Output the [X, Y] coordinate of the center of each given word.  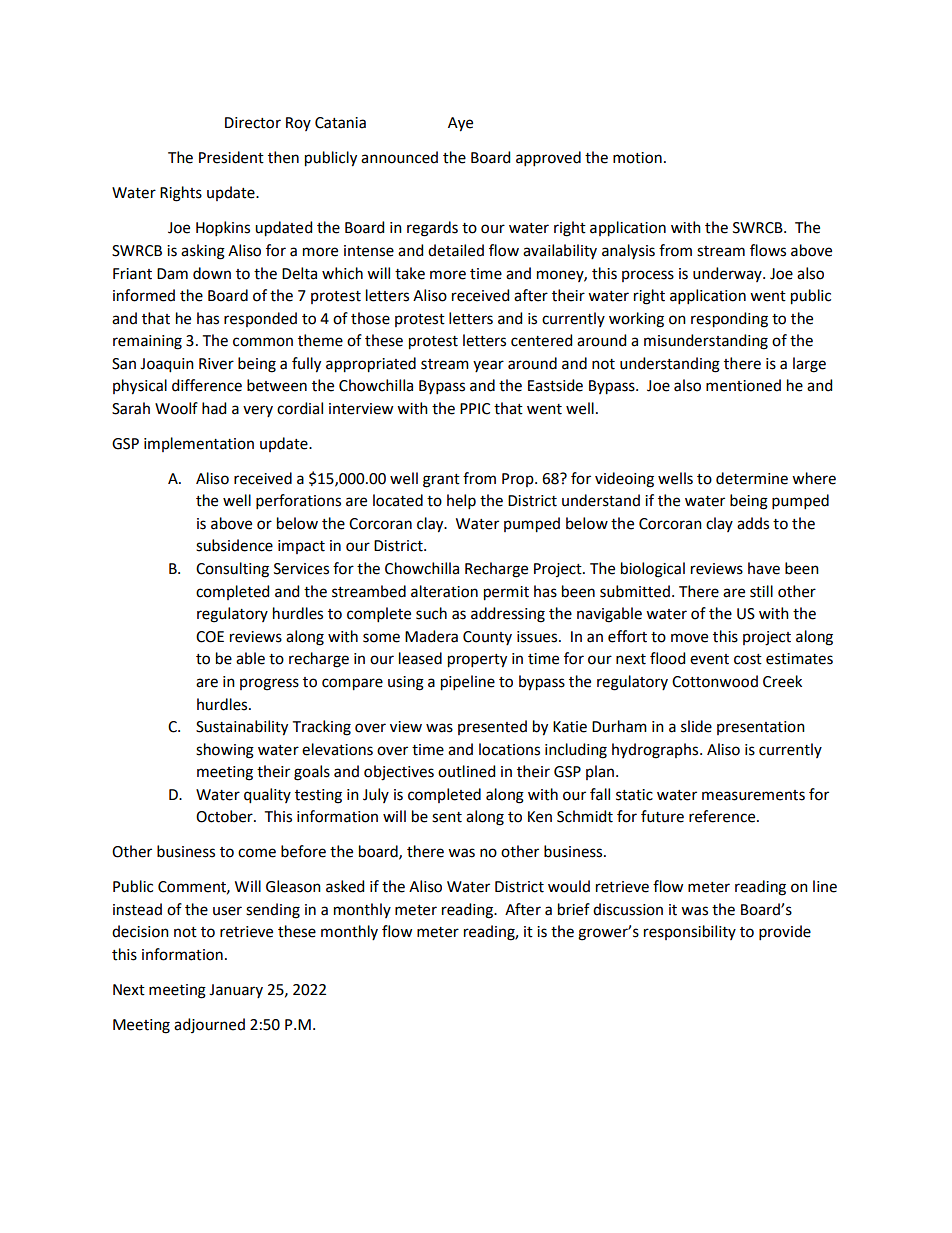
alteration [444, 591]
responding [729, 320]
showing [225, 751]
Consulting [232, 570]
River [216, 364]
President [231, 157]
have [764, 568]
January [236, 991]
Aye [460, 124]
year [488, 366]
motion [637, 158]
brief [574, 909]
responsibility [690, 932]
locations [509, 749]
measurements [753, 795]
